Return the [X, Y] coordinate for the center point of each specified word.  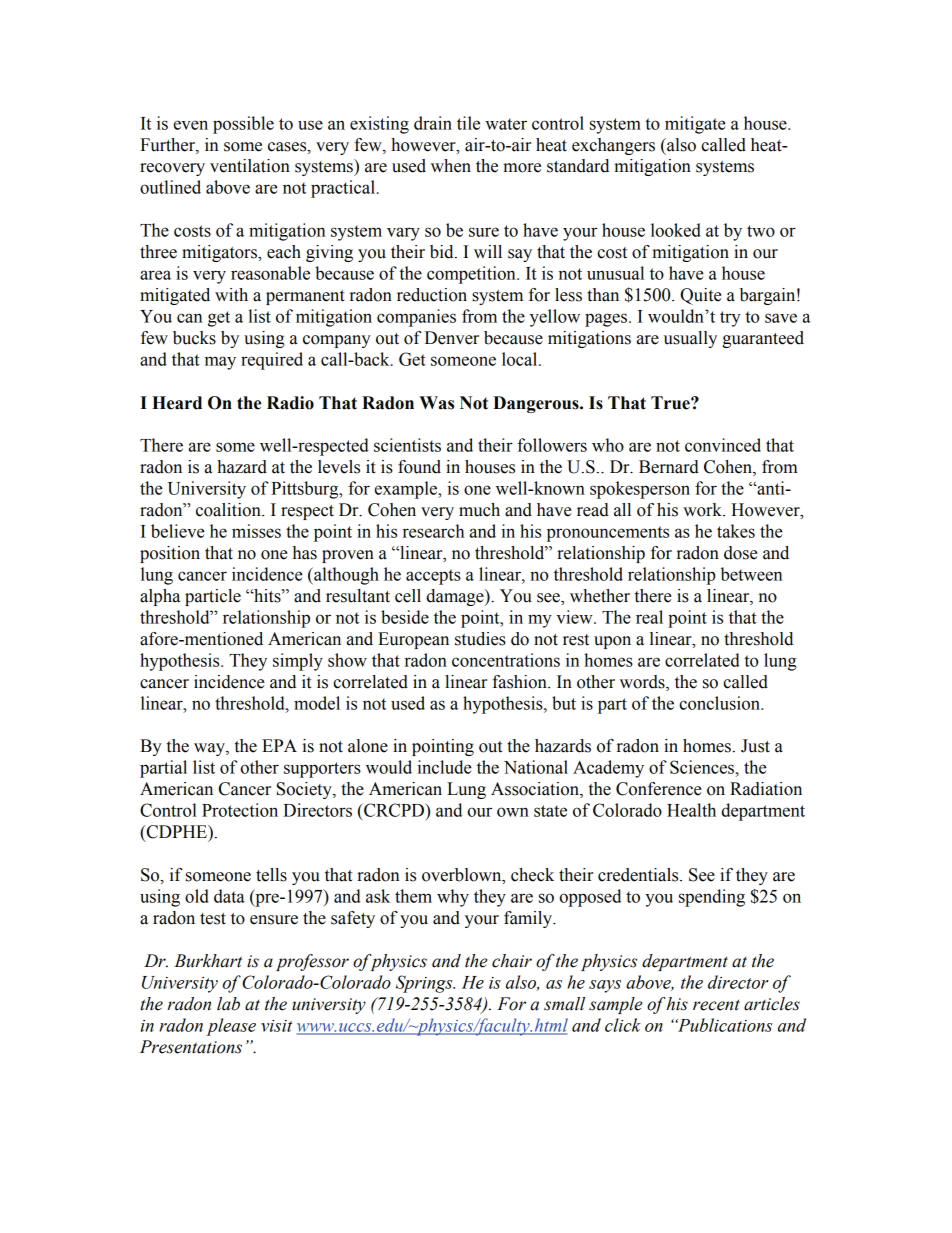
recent [716, 1005]
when [451, 166]
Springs [425, 984]
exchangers [613, 146]
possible [243, 125]
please [231, 1027]
